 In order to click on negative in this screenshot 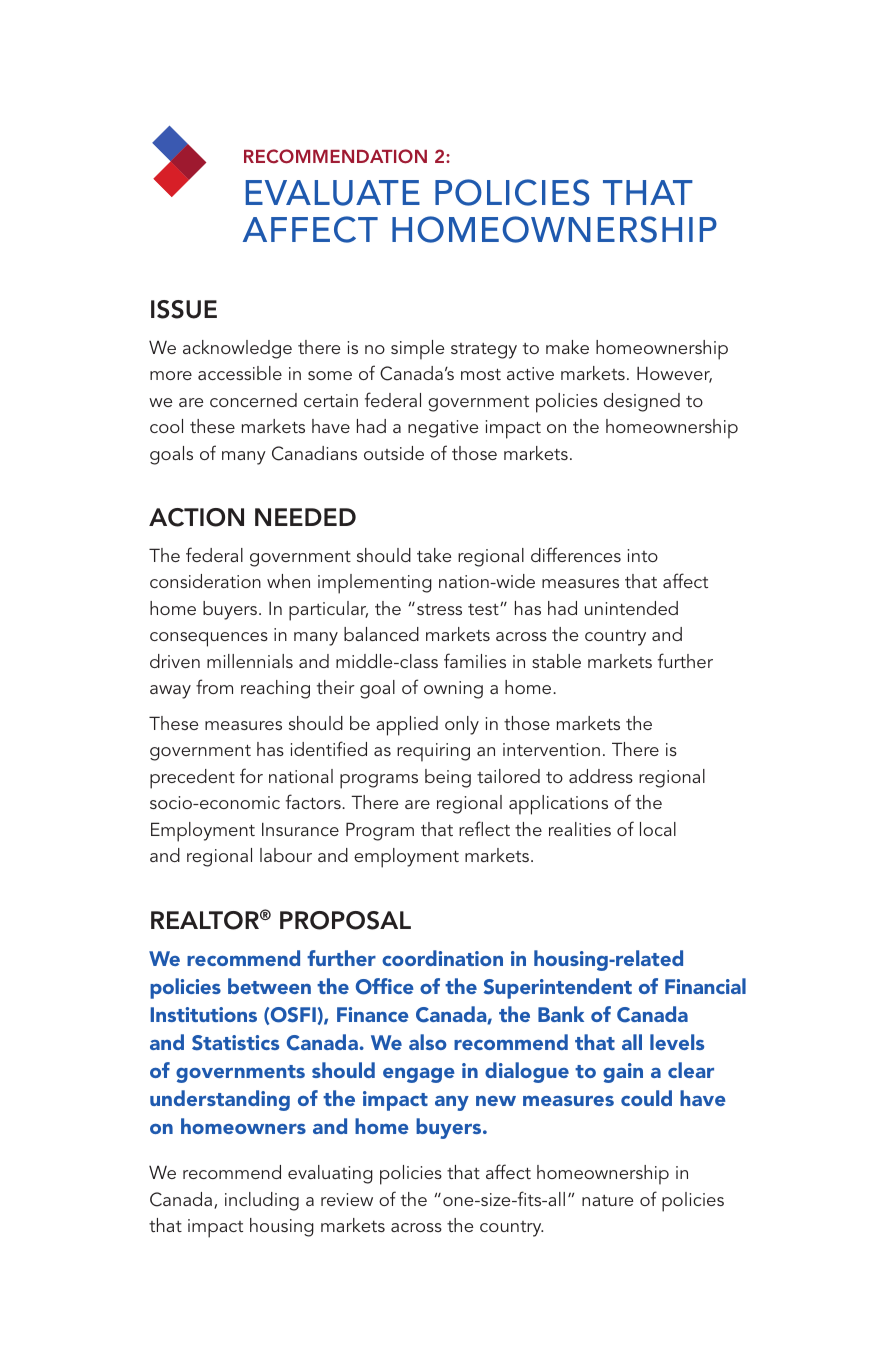, I will do `click(443, 429)`.
